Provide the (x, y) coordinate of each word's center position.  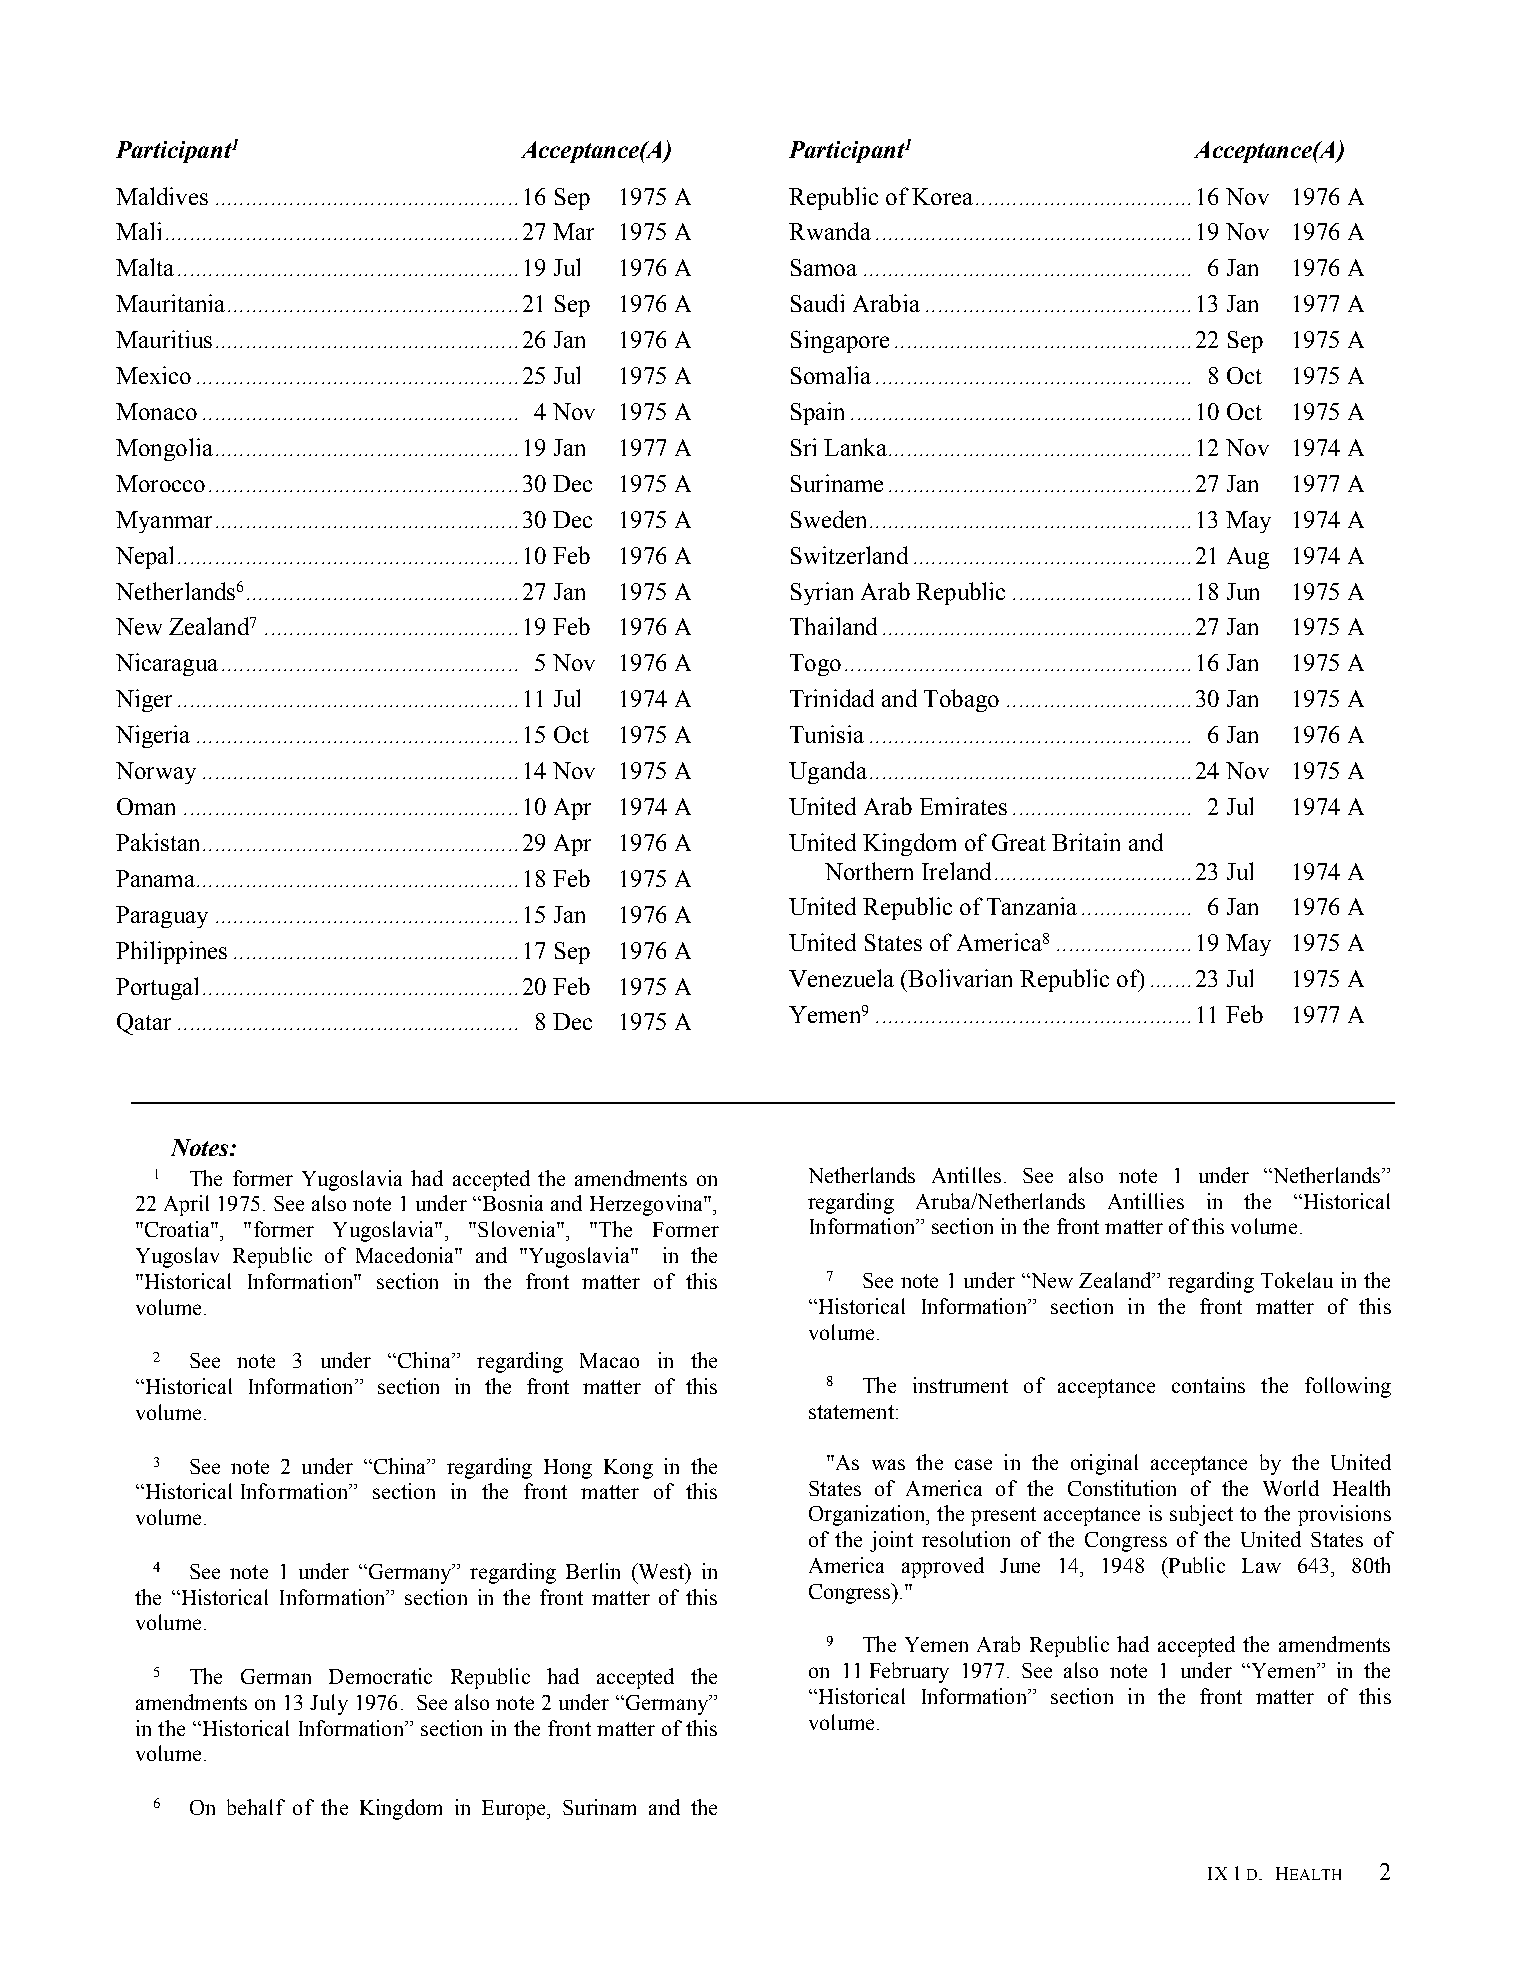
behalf (256, 1807)
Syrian (822, 593)
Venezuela (841, 978)
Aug (1248, 558)
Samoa (824, 267)
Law (1261, 1565)
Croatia (177, 1229)
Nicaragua (167, 664)
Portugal (157, 988)
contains (1208, 1385)
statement (851, 1412)
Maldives (162, 196)
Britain (1086, 842)
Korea (942, 196)
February (909, 1672)
